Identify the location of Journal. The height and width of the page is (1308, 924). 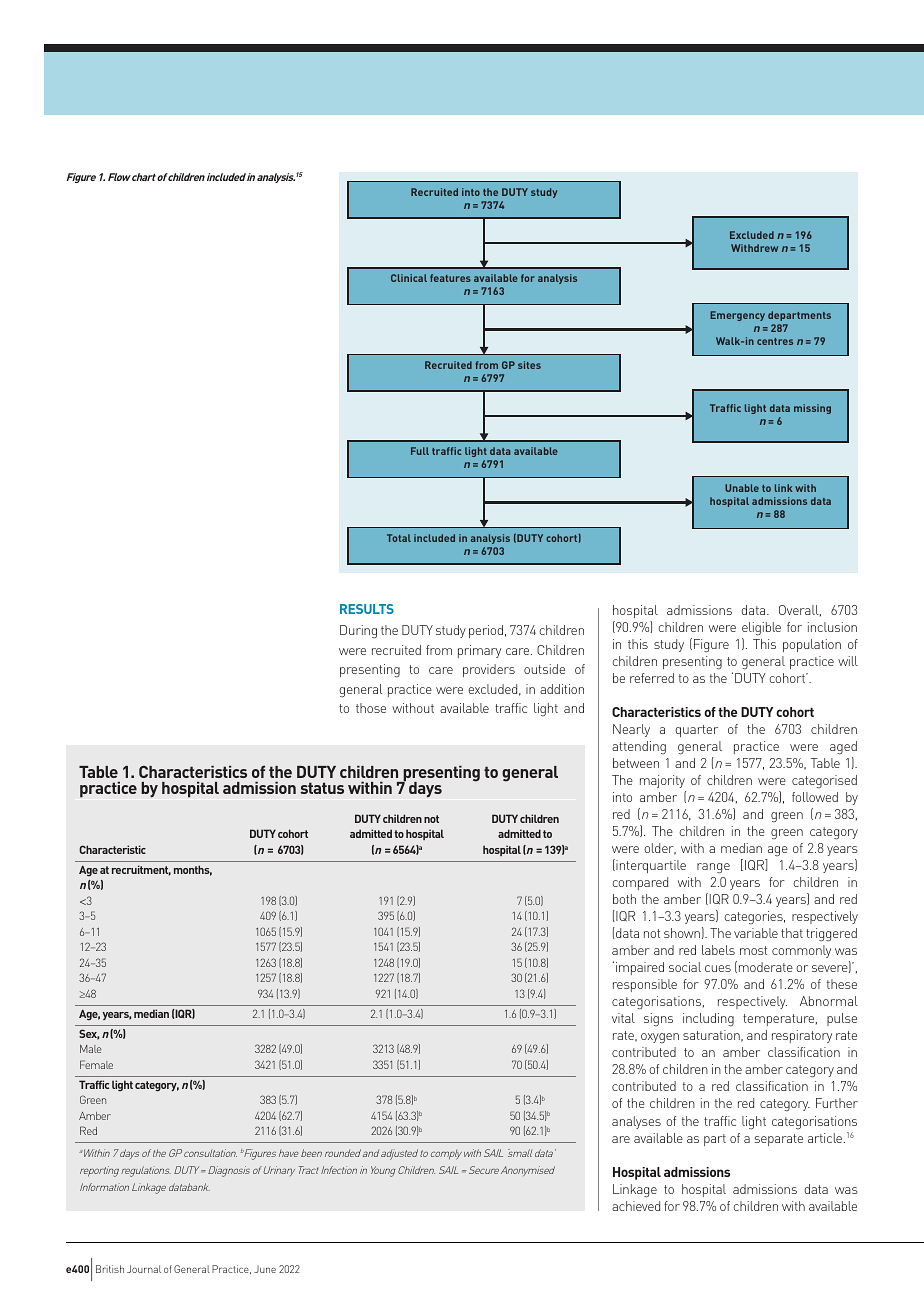
(144, 1269).
